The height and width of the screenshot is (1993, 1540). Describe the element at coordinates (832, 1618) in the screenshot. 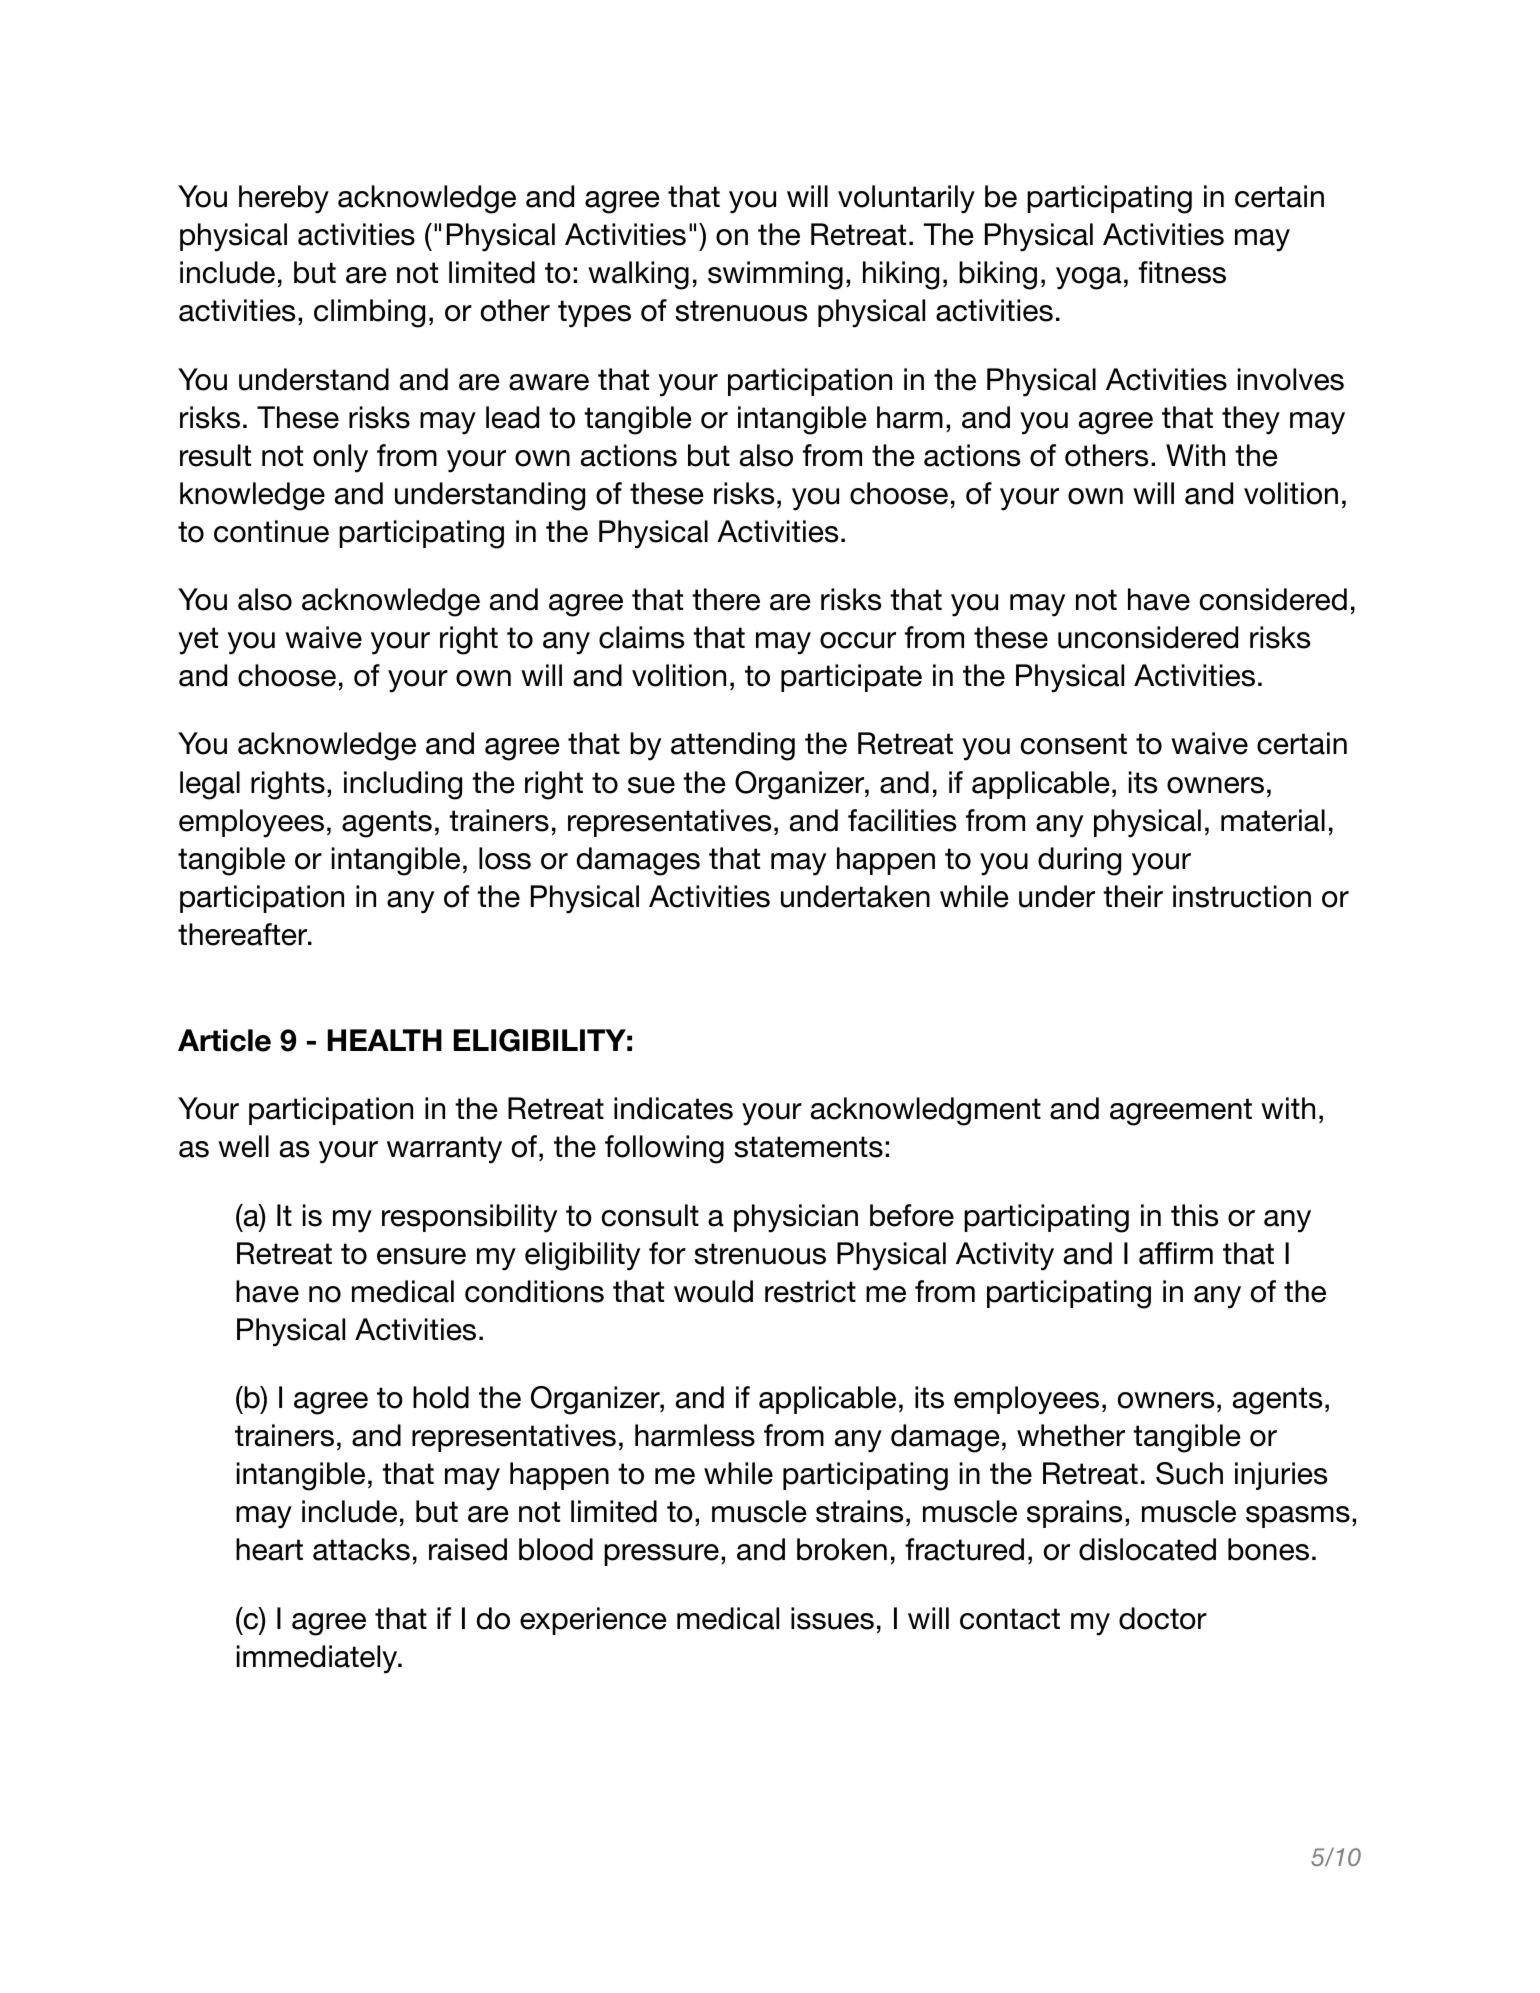

I see `issues` at that location.
